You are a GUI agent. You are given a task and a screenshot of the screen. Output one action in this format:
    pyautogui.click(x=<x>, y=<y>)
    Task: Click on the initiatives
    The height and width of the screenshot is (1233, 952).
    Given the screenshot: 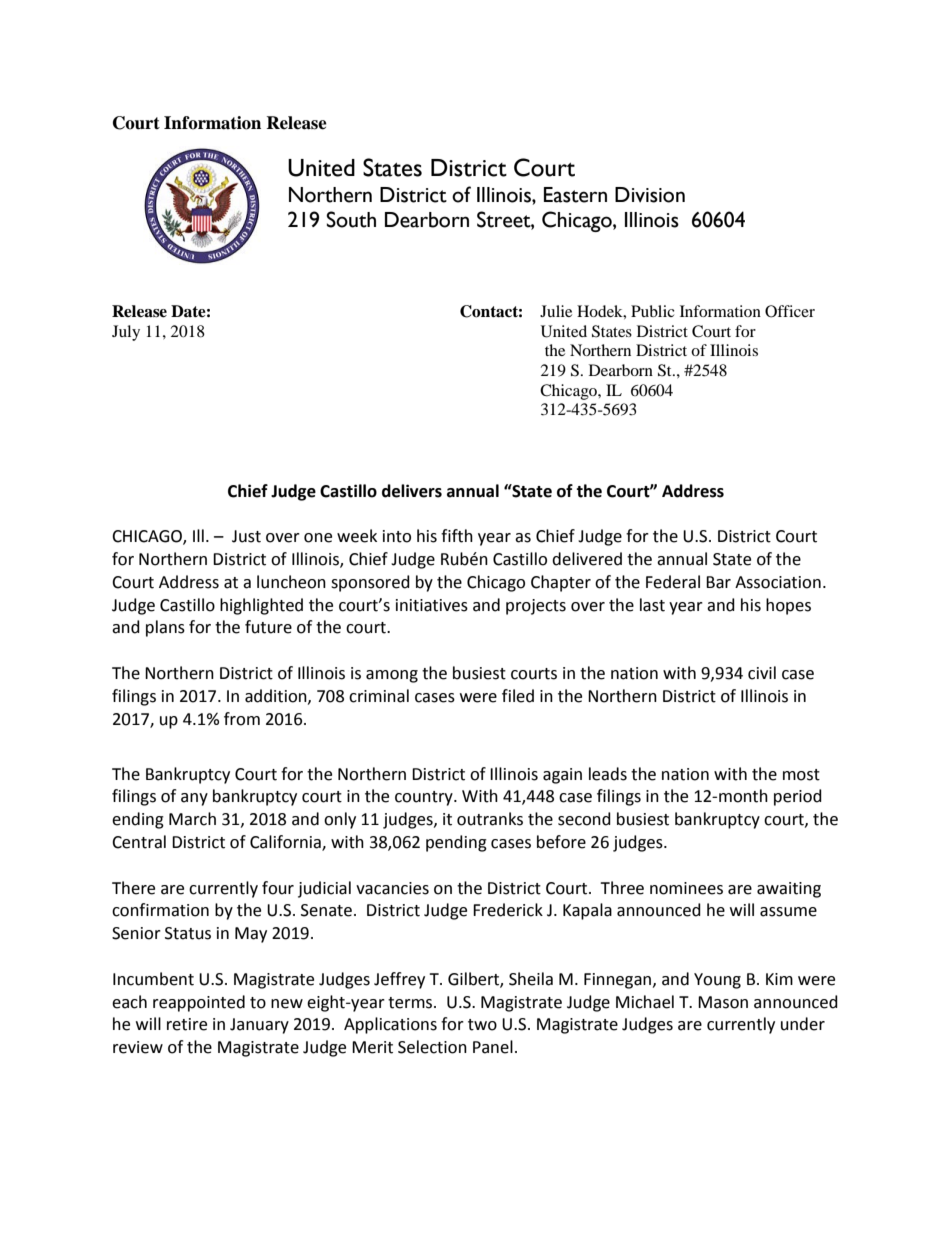 What is the action you would take?
    pyautogui.click(x=432, y=605)
